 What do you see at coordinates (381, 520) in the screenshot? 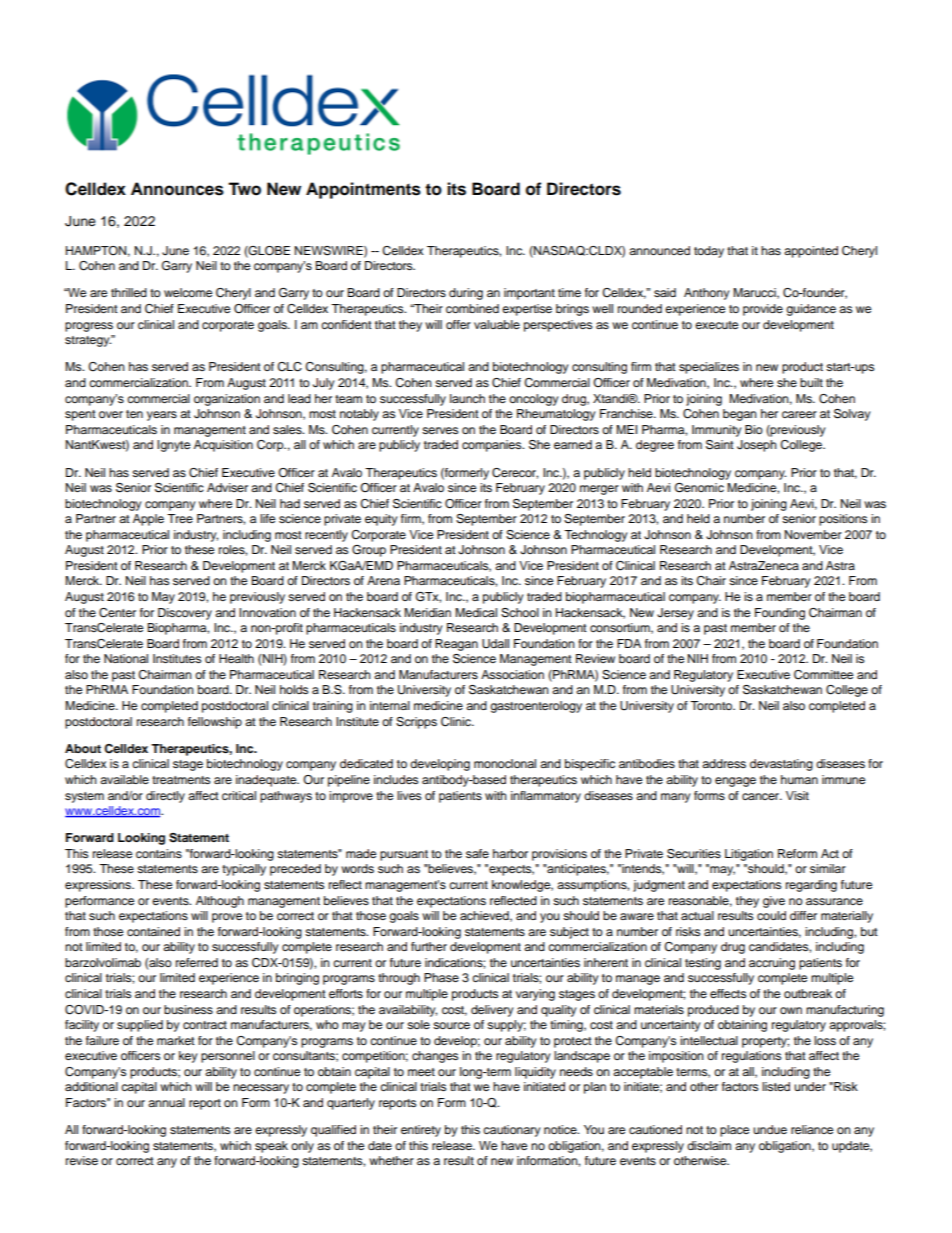
I see `equity` at bounding box center [381, 520].
